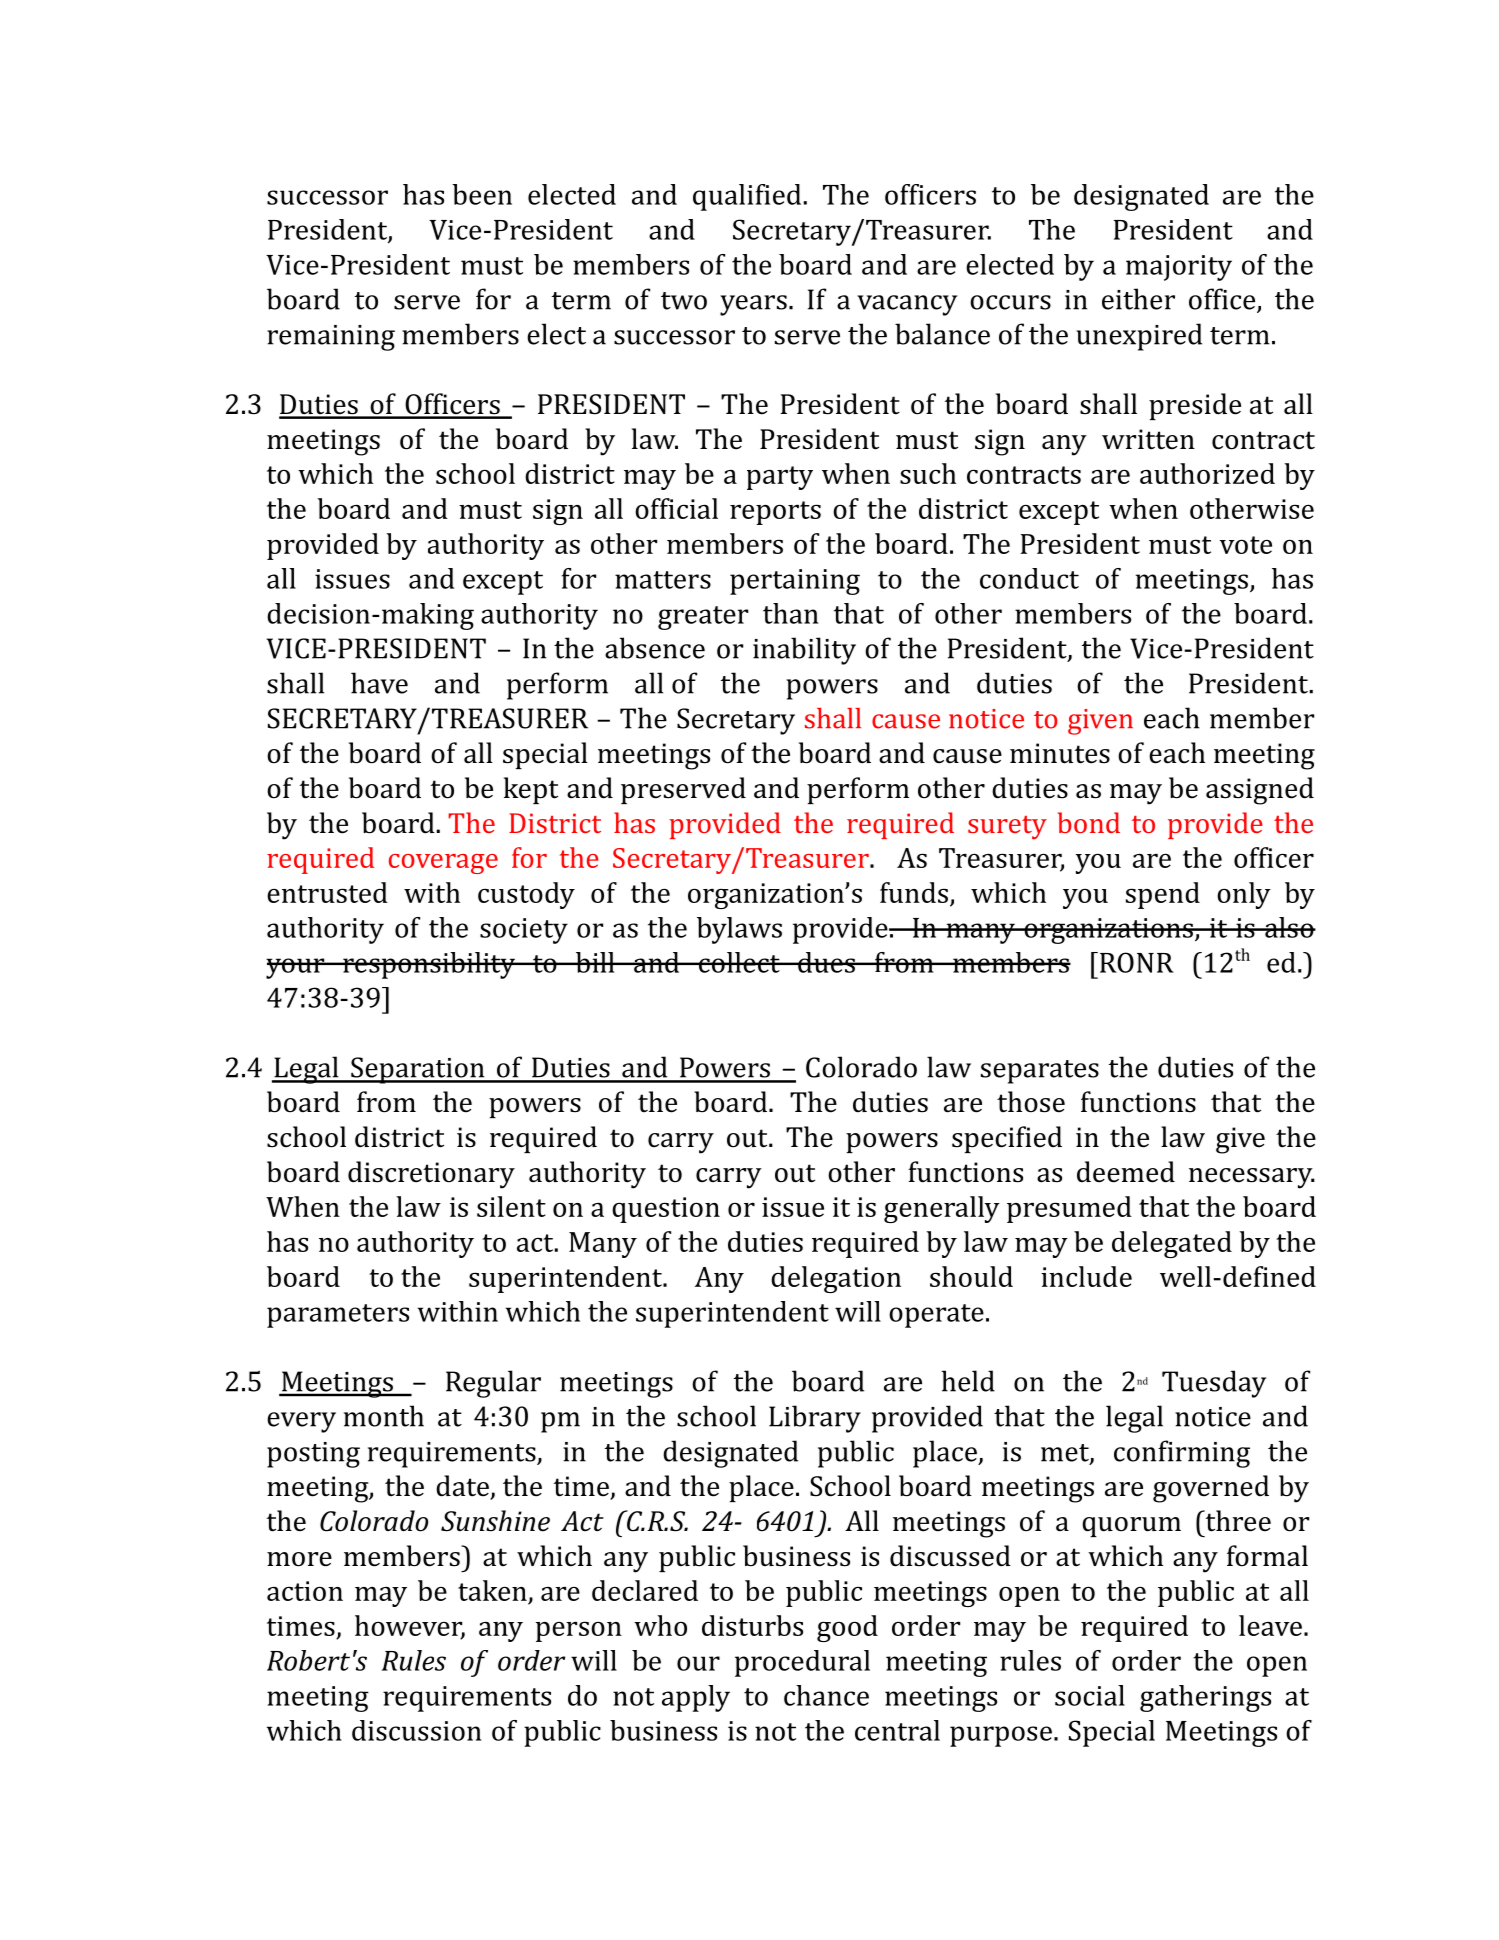 The width and height of the document is (1499, 1940). What do you see at coordinates (1172, 1244) in the document?
I see `delegated` at bounding box center [1172, 1244].
